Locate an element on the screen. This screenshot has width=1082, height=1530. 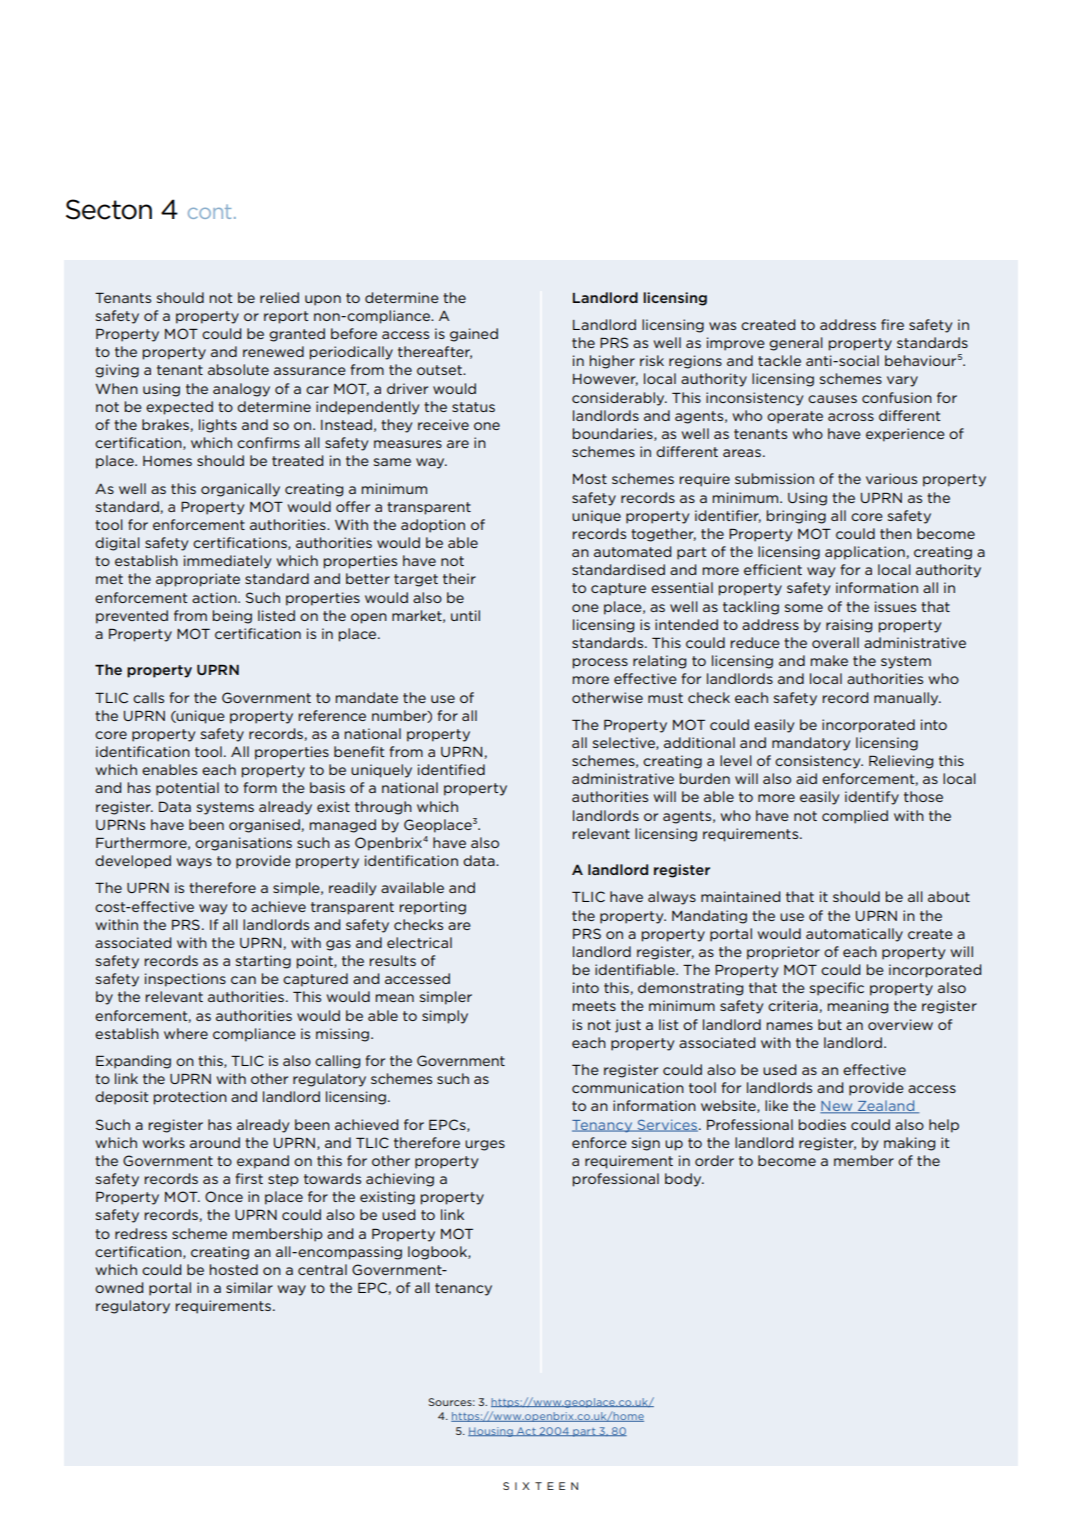
hosted is located at coordinates (234, 1269).
